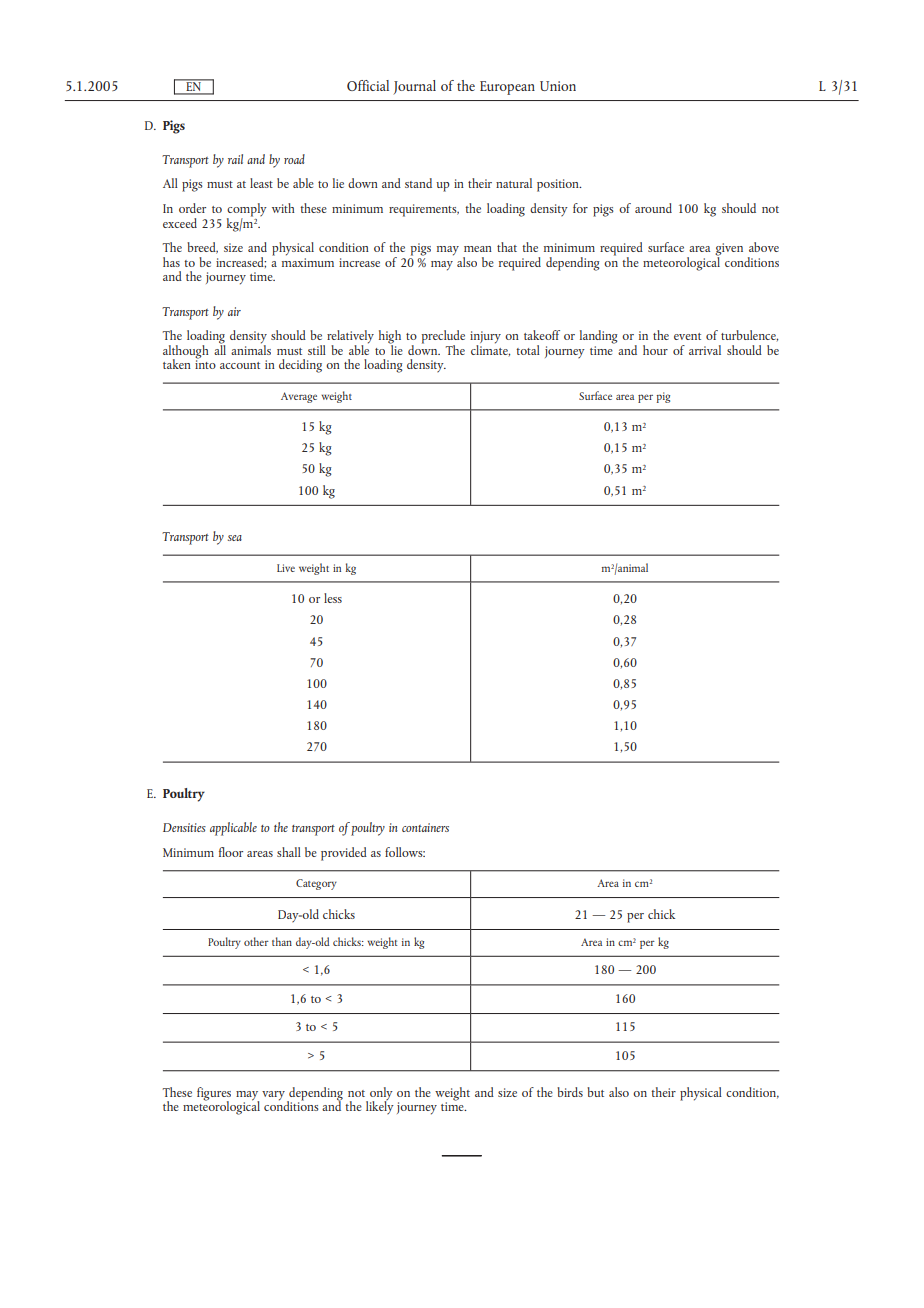 The image size is (924, 1308). What do you see at coordinates (507, 88) in the screenshot?
I see `European` at bounding box center [507, 88].
